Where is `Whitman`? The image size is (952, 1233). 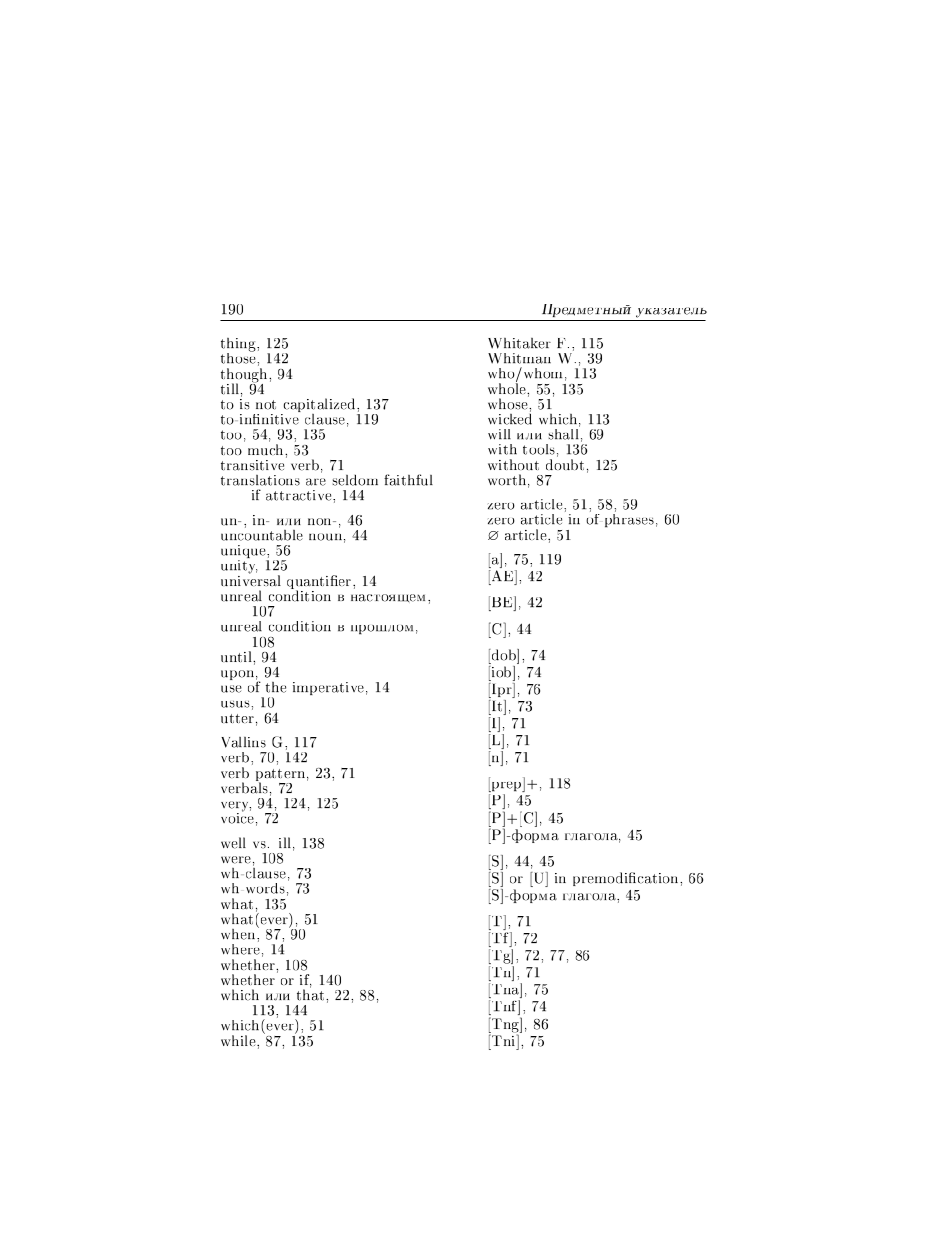
Whitman is located at coordinates (519, 358).
